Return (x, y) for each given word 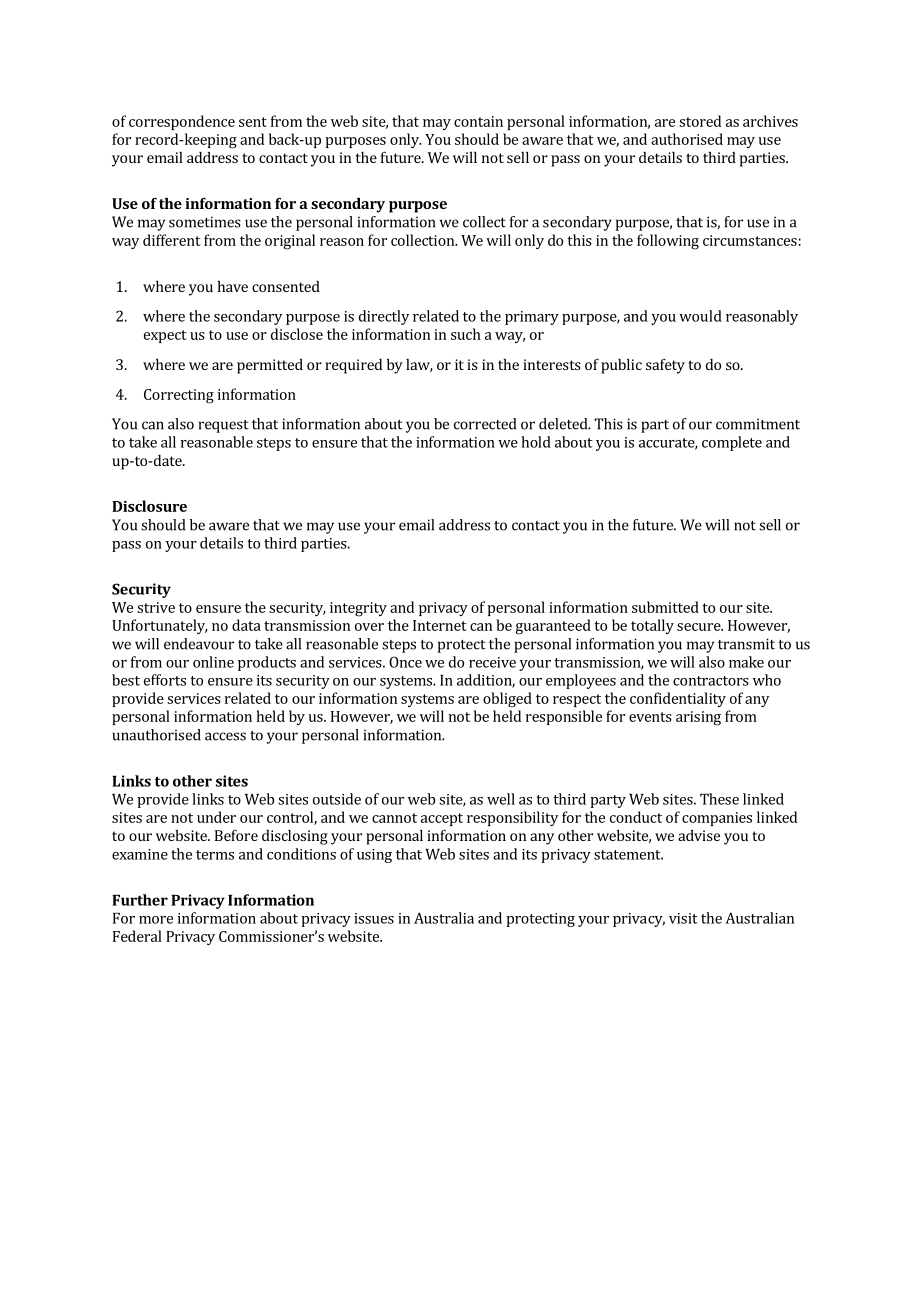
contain (478, 121)
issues (374, 918)
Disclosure (149, 506)
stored (700, 121)
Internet (440, 625)
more (156, 920)
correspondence (182, 122)
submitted (665, 607)
